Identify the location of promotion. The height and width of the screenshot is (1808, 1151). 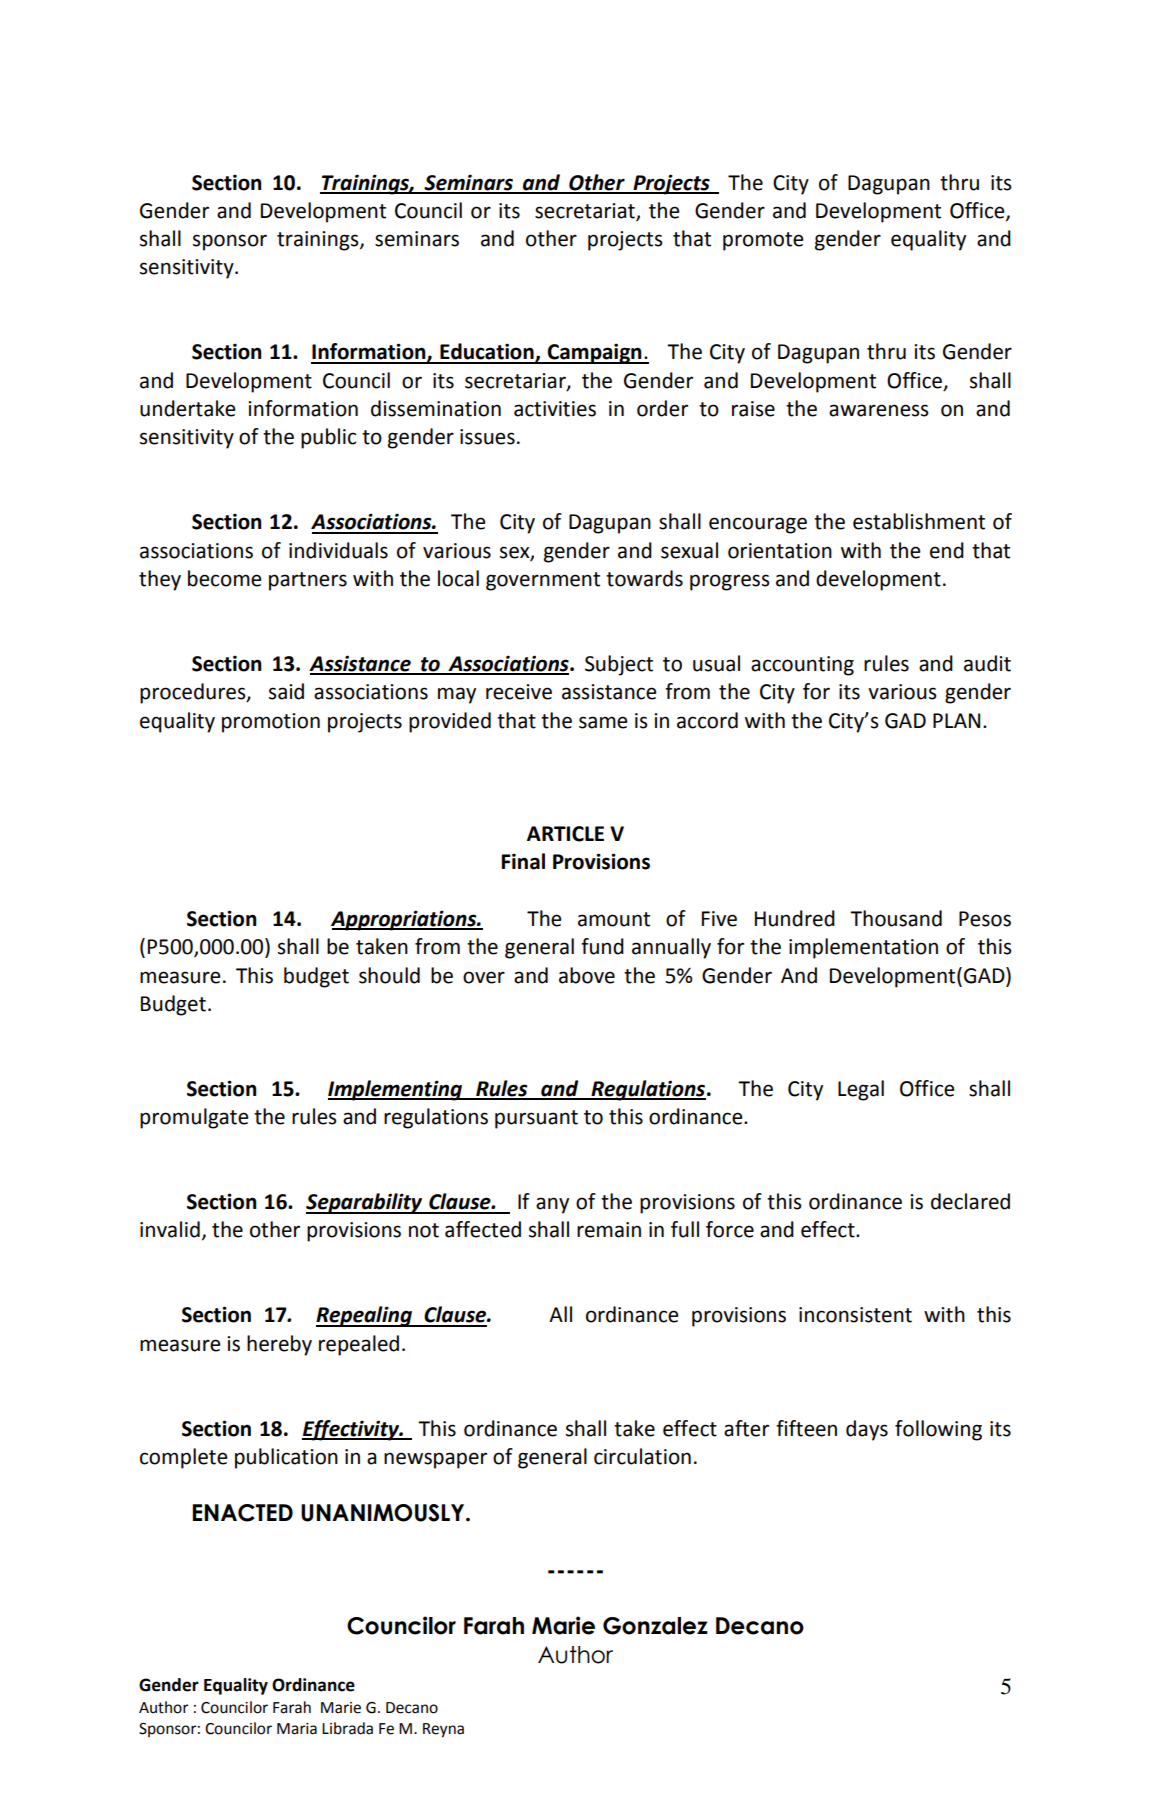
(271, 723).
